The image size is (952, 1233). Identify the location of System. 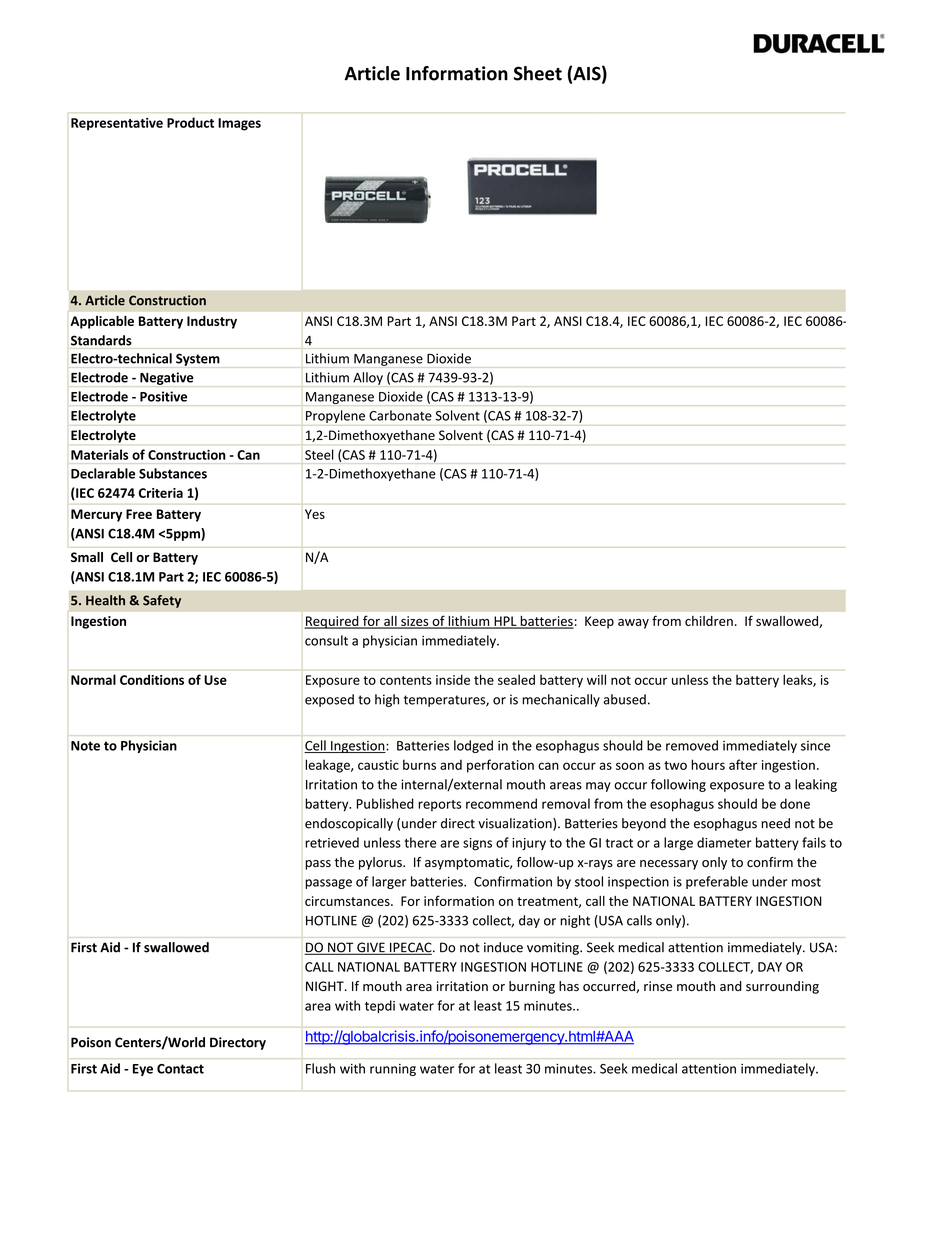
(198, 359).
